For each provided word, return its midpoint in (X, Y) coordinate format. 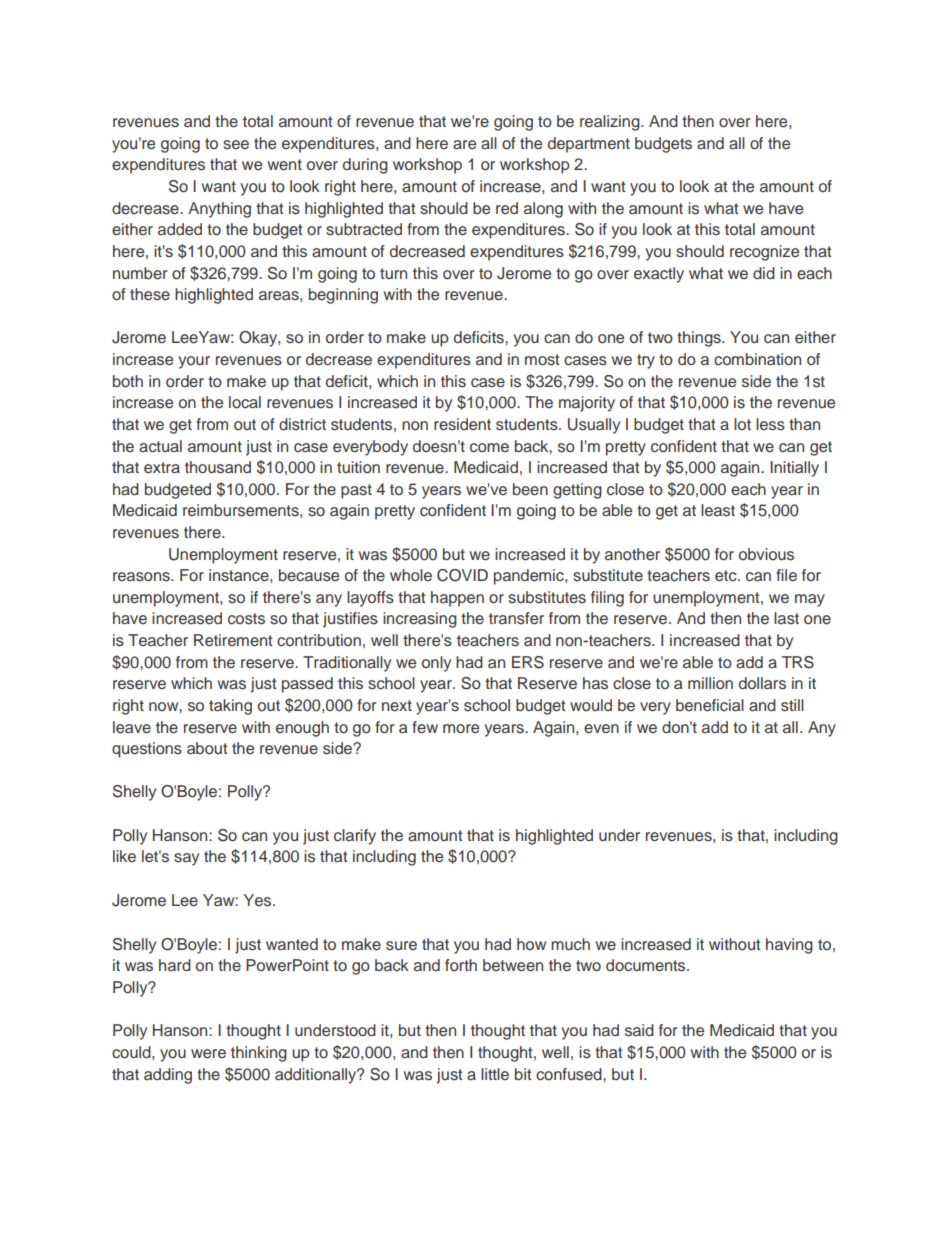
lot (742, 424)
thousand (218, 467)
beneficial (710, 705)
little (495, 1074)
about (207, 748)
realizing (611, 123)
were (208, 1053)
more (461, 728)
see (236, 145)
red (507, 208)
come (489, 448)
